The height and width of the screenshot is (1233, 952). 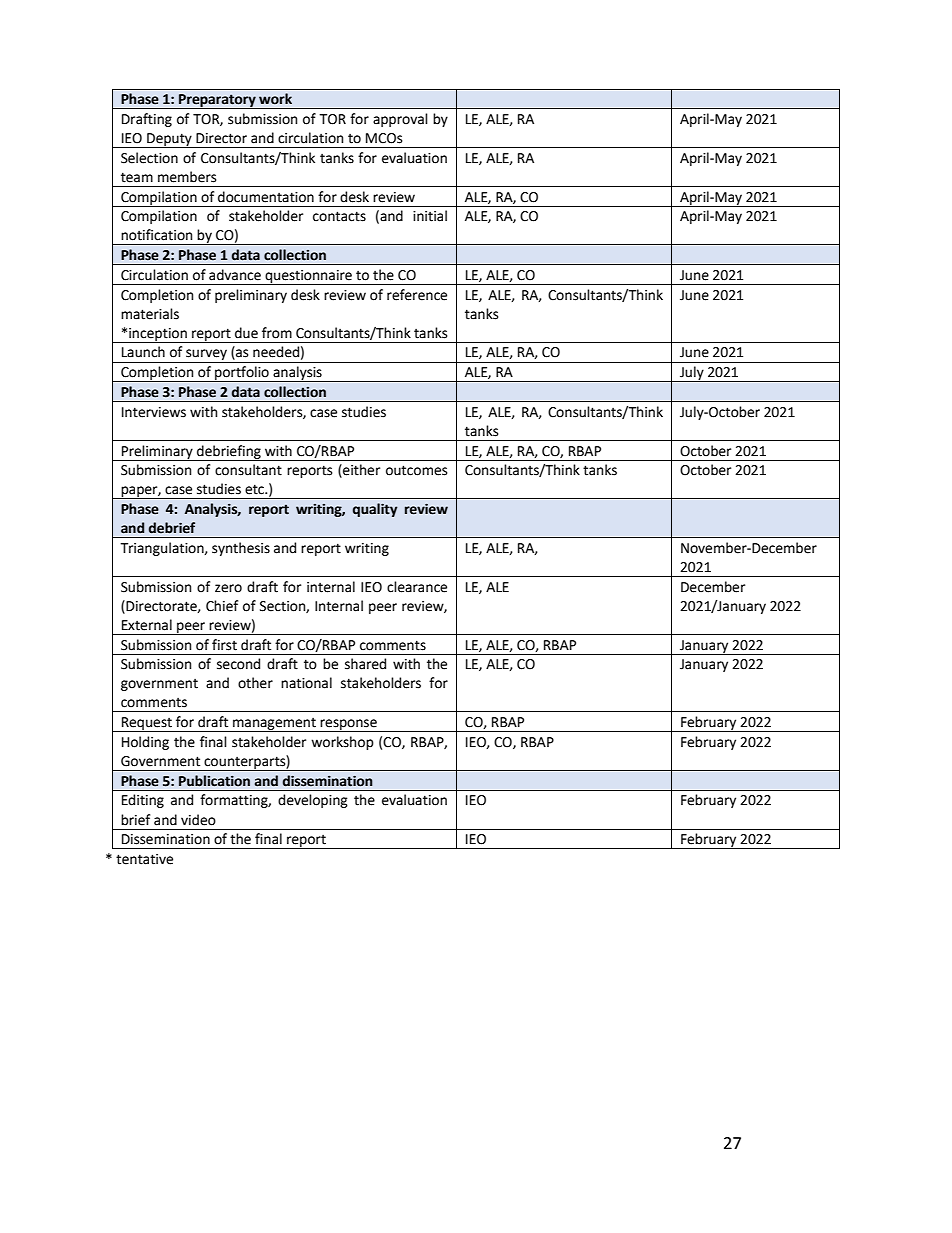 What do you see at coordinates (169, 140) in the screenshot?
I see `Deputy` at bounding box center [169, 140].
